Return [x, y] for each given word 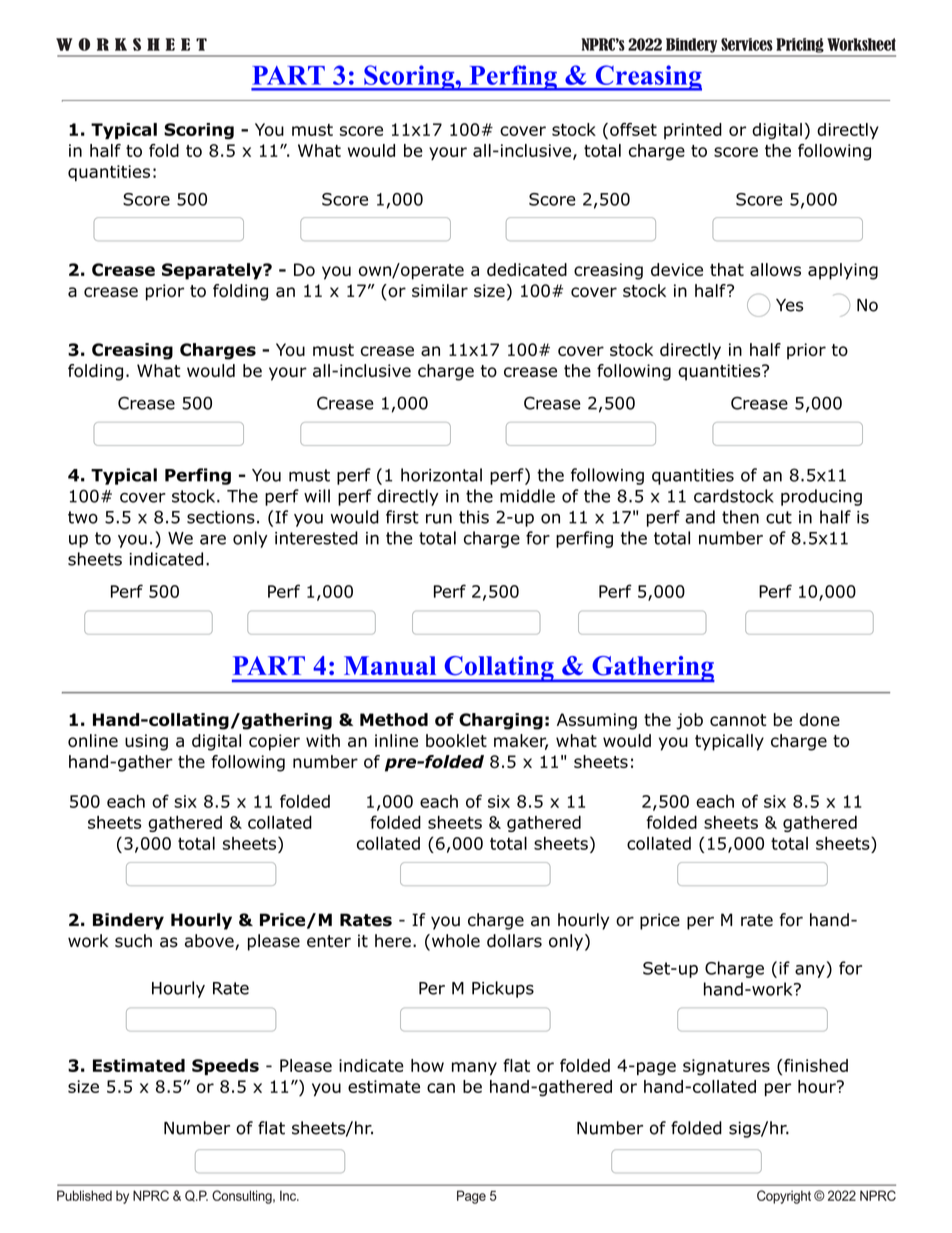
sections [221, 517]
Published [84, 1195]
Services [747, 44]
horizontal [441, 475]
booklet [456, 740]
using [146, 742]
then [740, 517]
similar [440, 290]
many [474, 1069]
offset [633, 129]
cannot [738, 720]
